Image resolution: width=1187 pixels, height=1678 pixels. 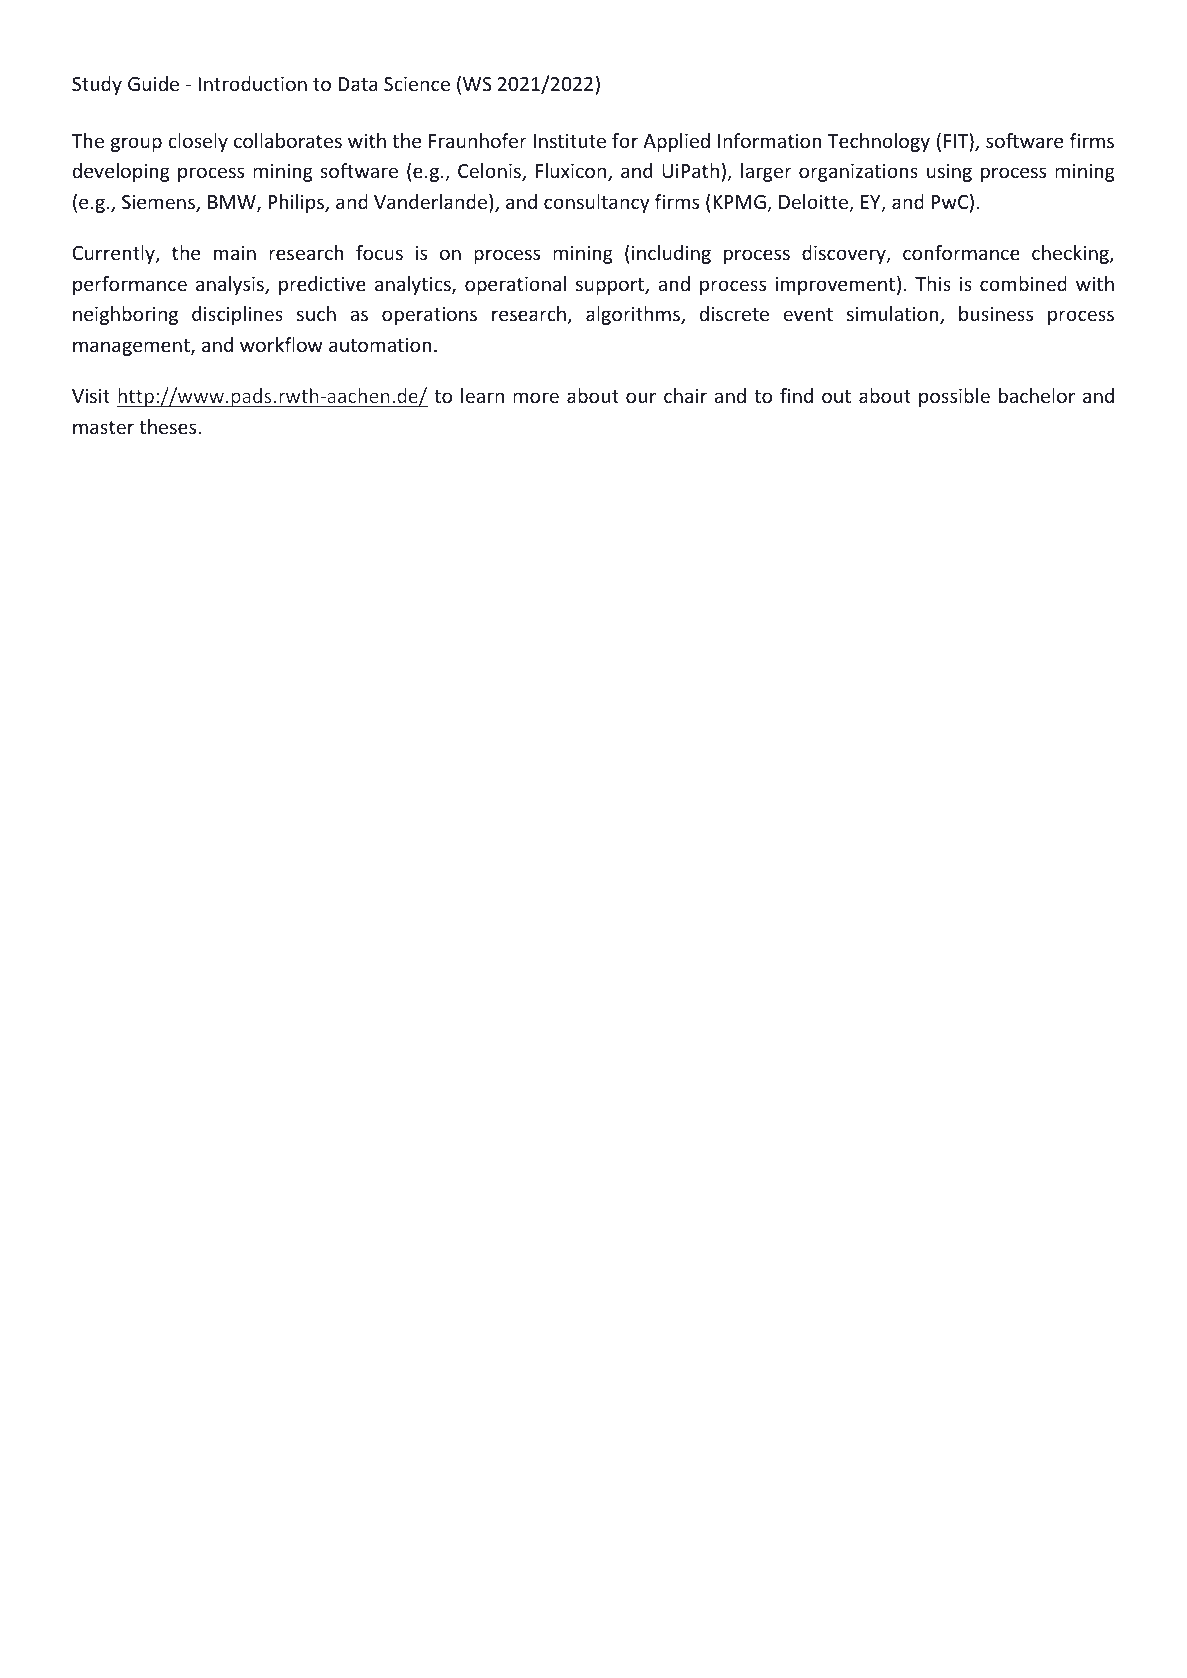 I want to click on using, so click(x=949, y=173).
